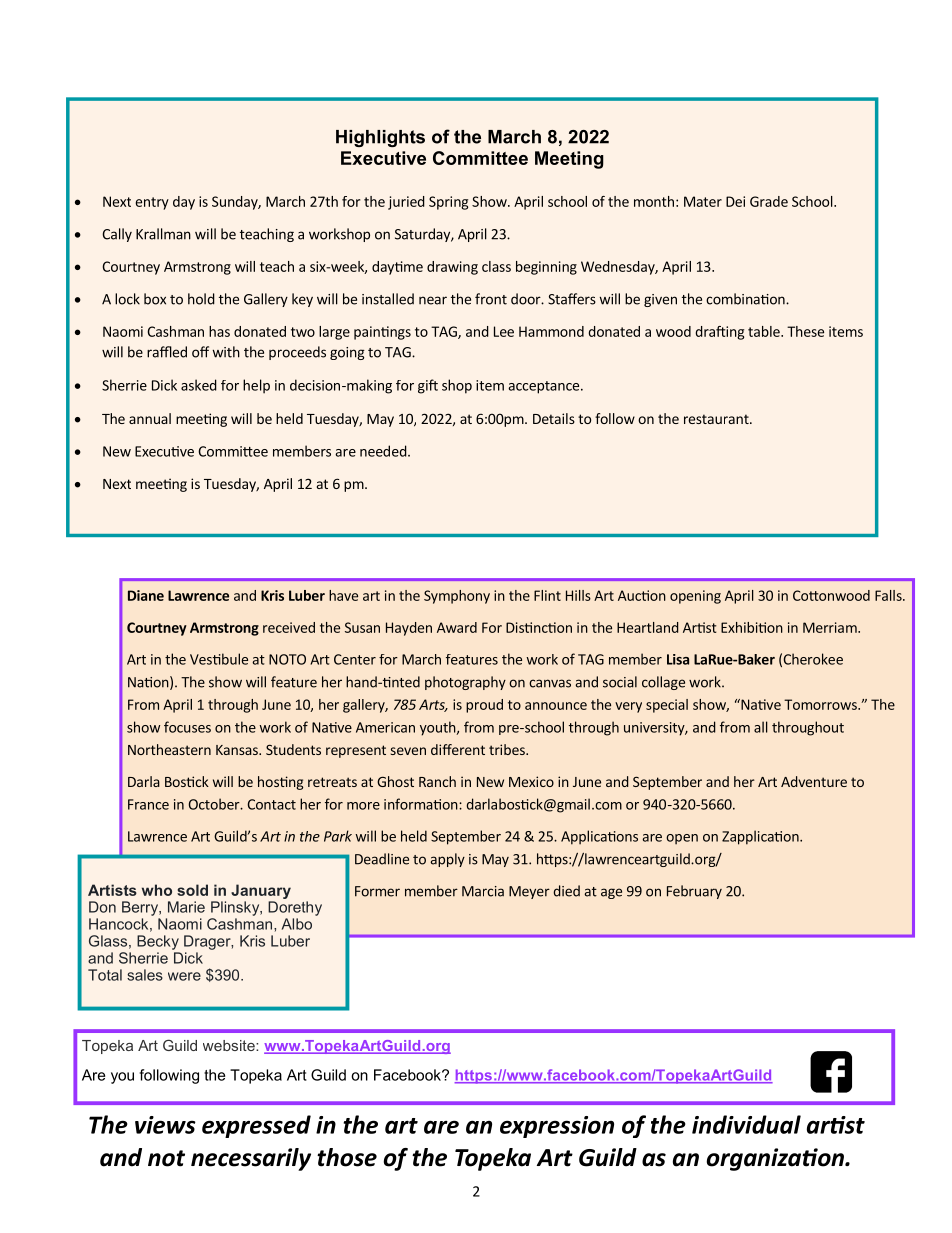 This screenshot has width=952, height=1233. What do you see at coordinates (165, 1125) in the screenshot?
I see `views` at bounding box center [165, 1125].
